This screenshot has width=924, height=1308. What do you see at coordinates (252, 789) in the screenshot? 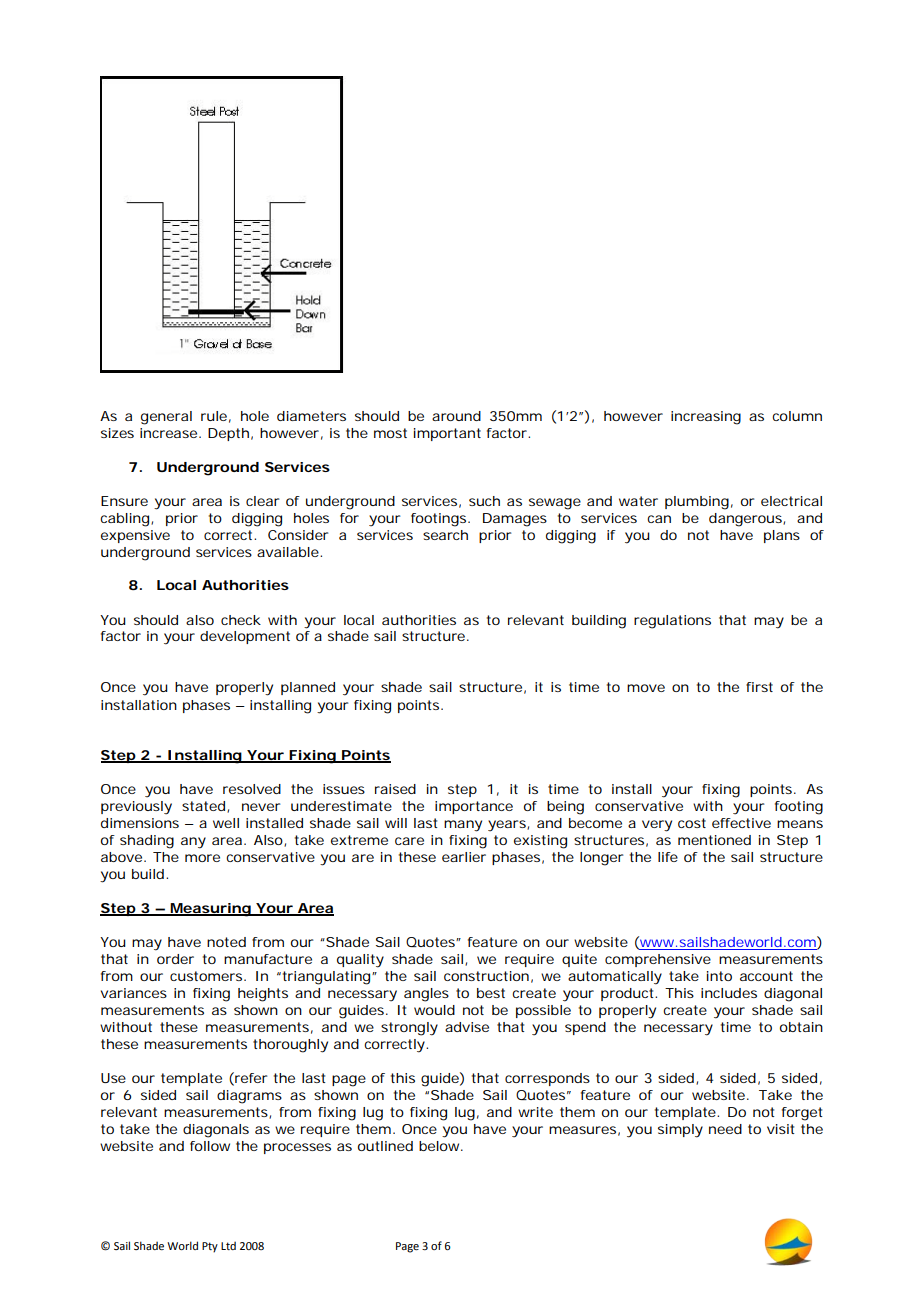
I see `resolved` at bounding box center [252, 789].
